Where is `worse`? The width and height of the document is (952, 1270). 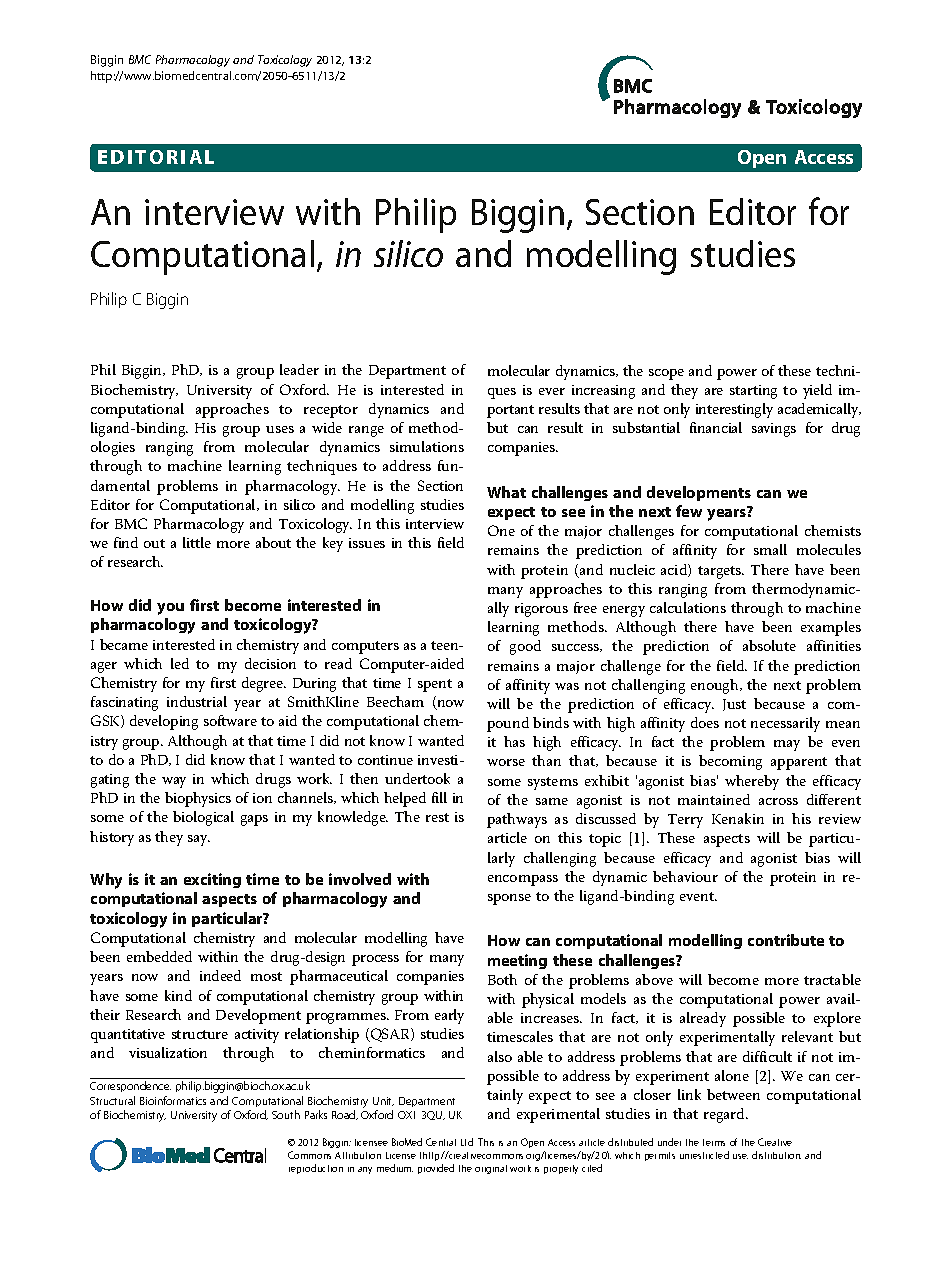 worse is located at coordinates (506, 762).
